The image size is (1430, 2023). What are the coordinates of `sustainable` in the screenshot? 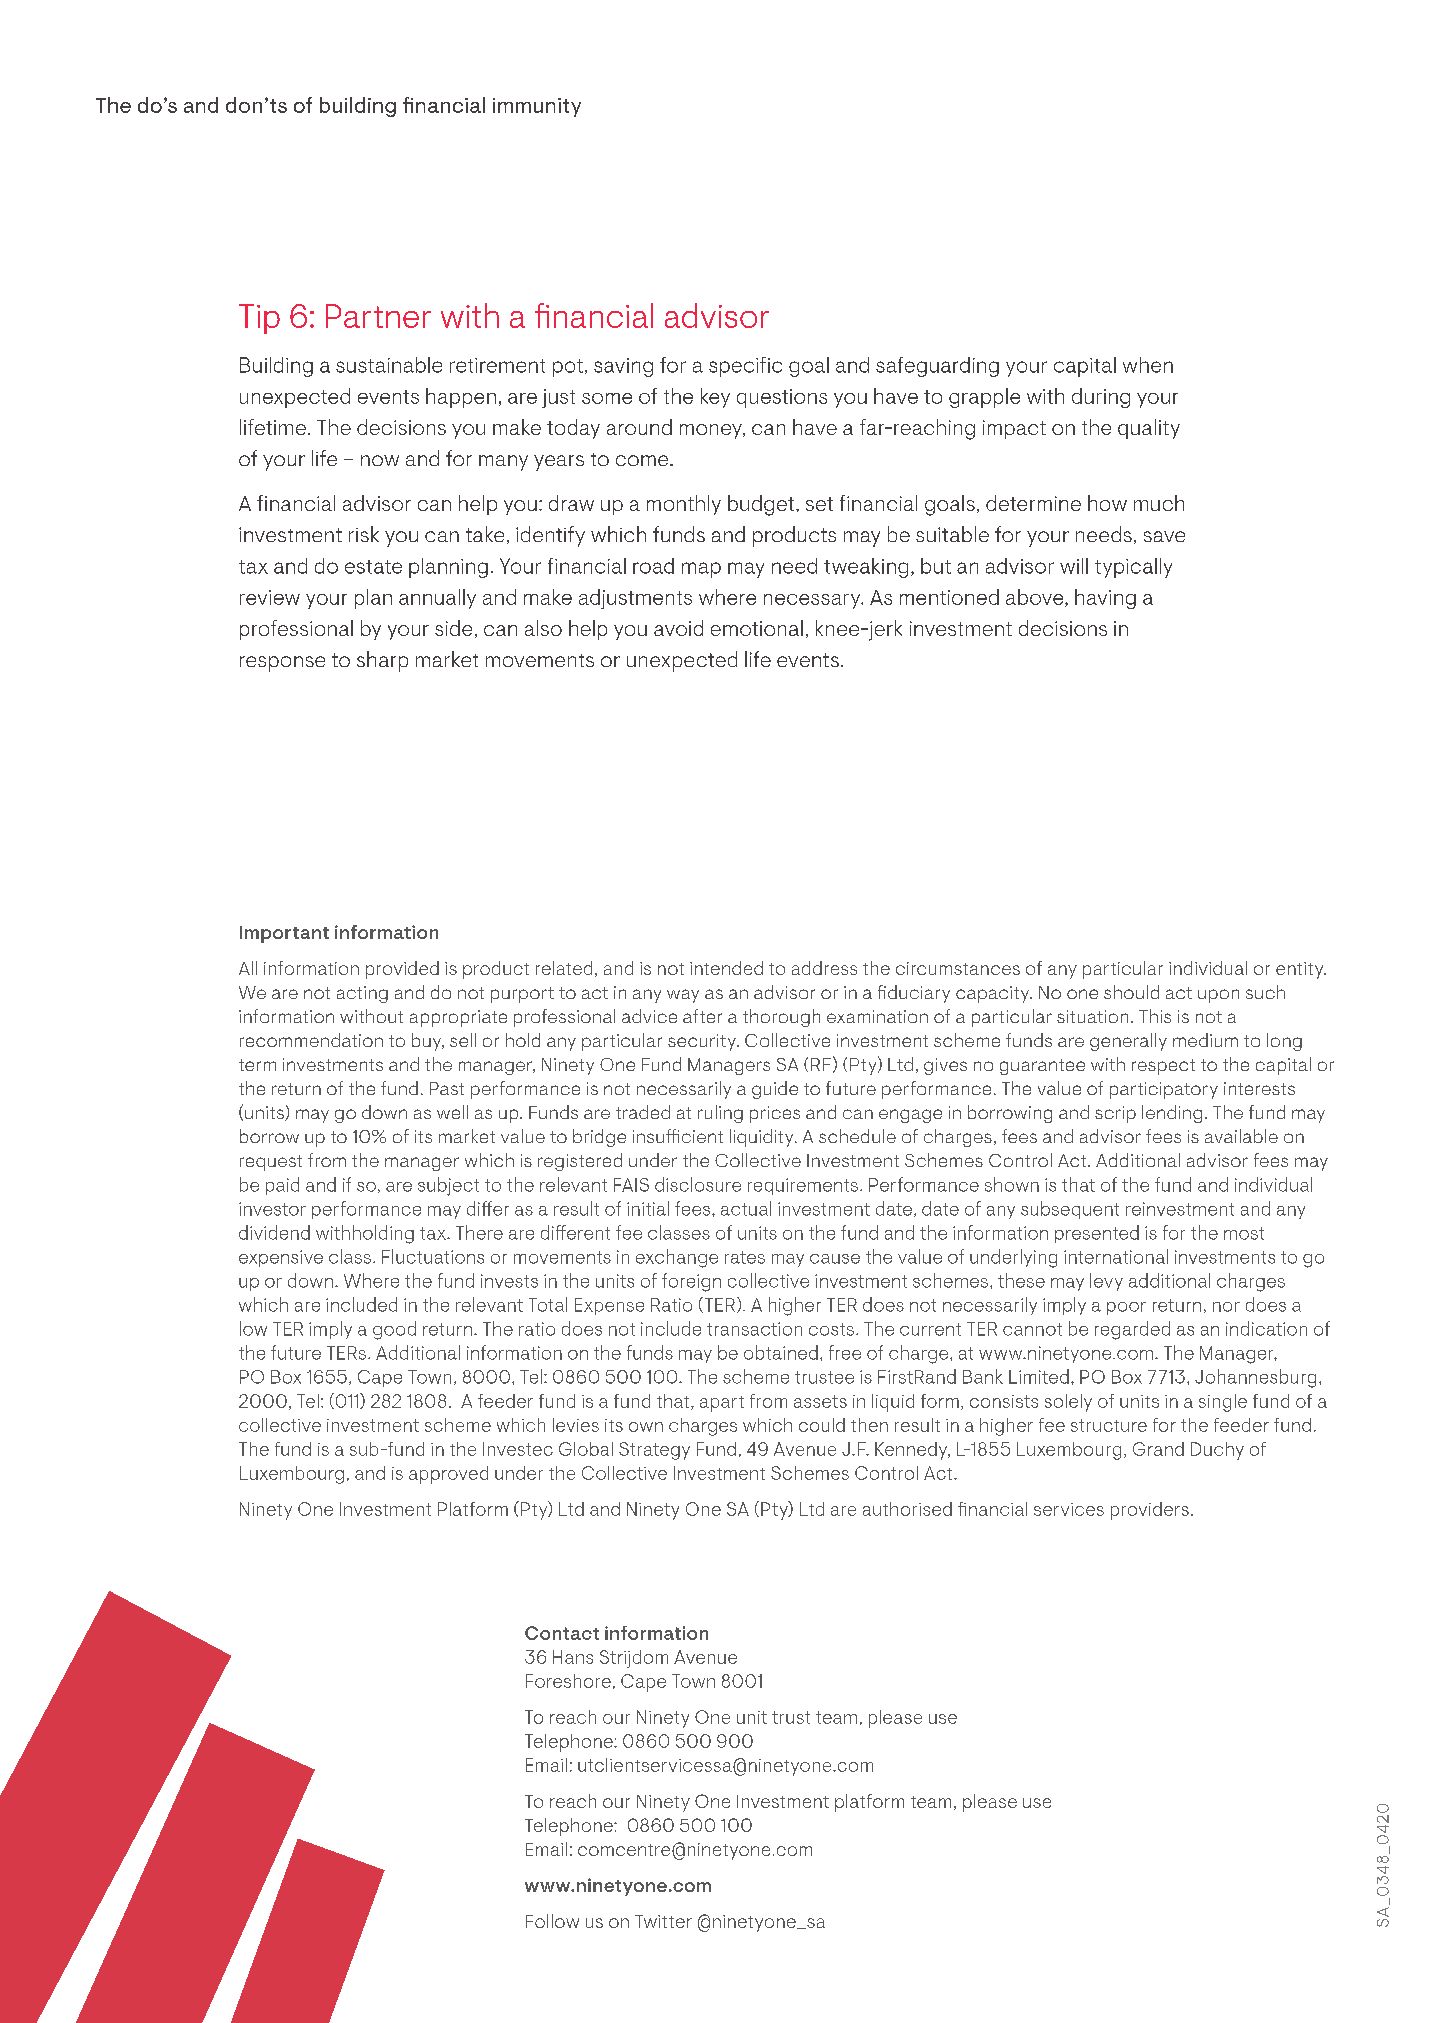 It's located at (389, 365).
